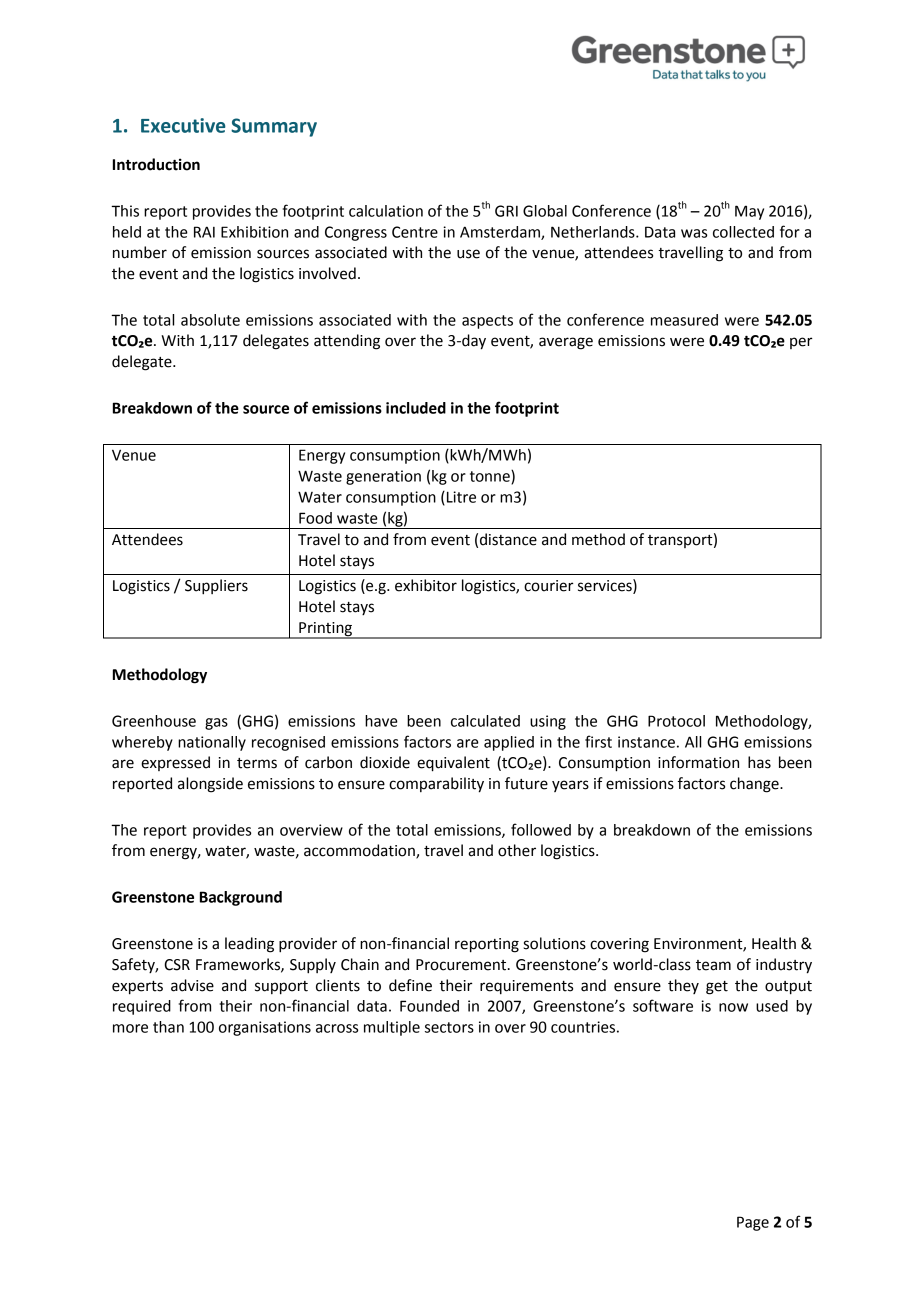  I want to click on GRI, so click(506, 211).
